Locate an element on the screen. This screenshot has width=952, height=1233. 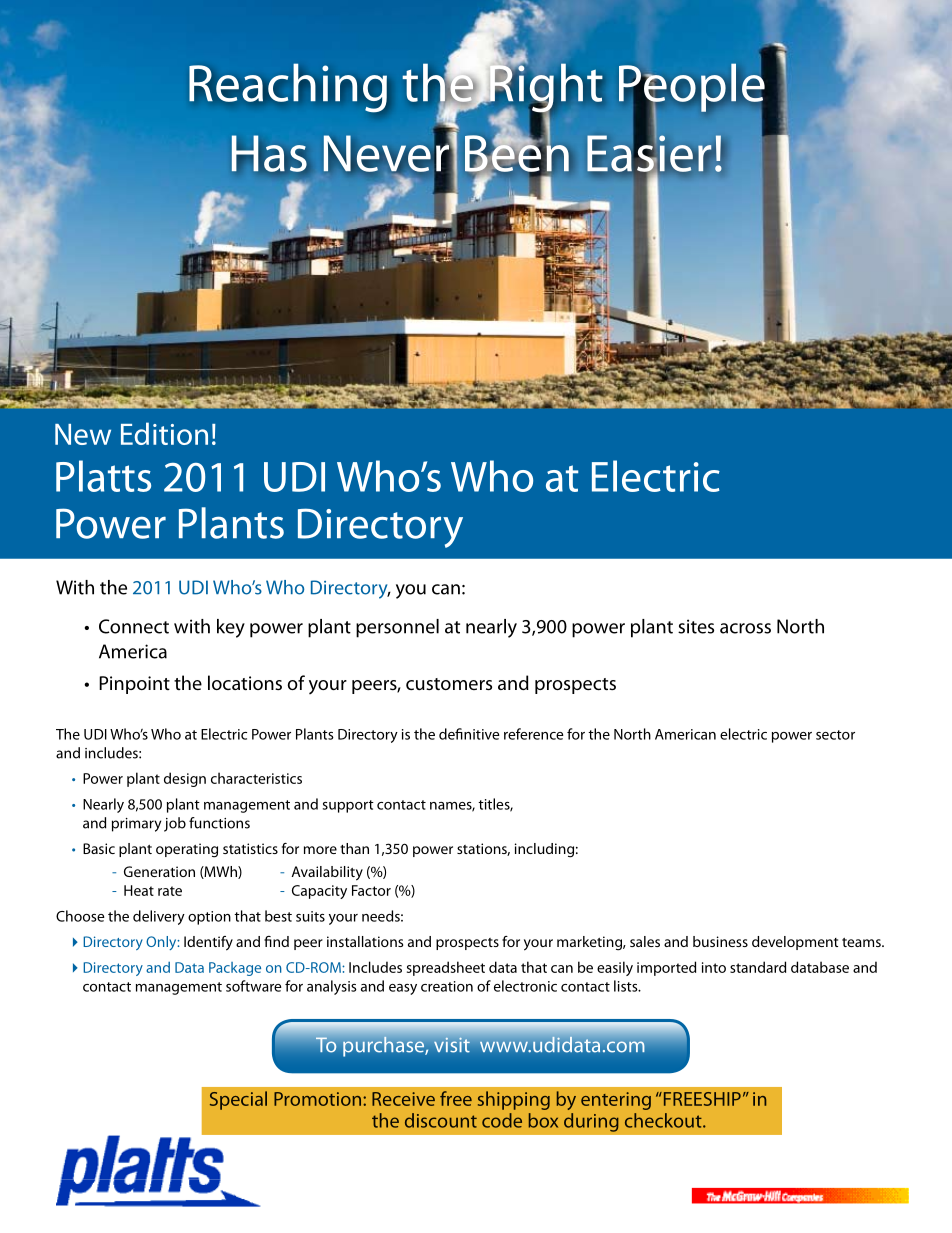
sector is located at coordinates (835, 735).
